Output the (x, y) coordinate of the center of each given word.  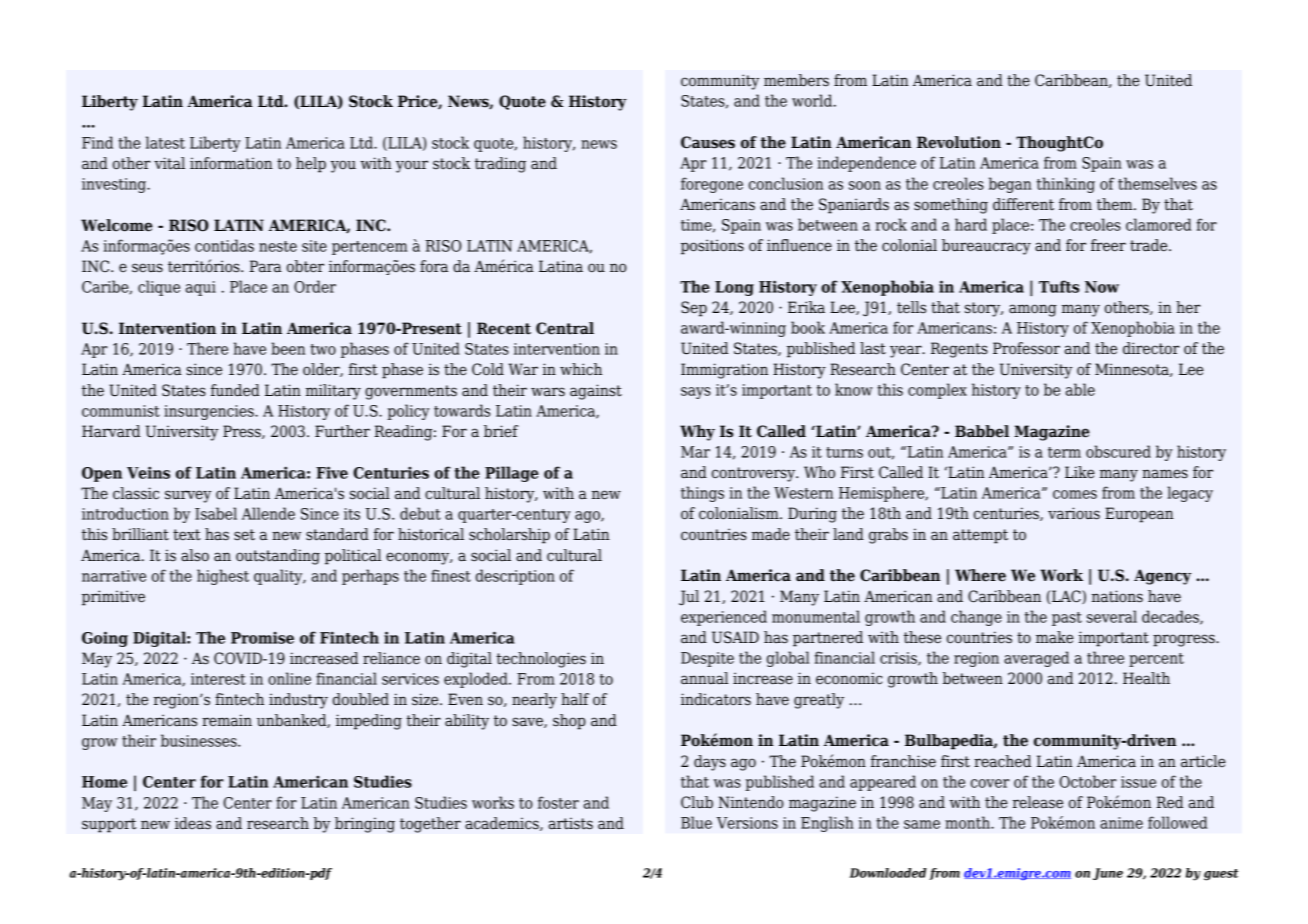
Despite (707, 659)
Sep (694, 309)
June (1108, 874)
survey (188, 496)
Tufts (1059, 286)
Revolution (959, 142)
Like (1080, 472)
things (702, 494)
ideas (193, 823)
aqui (201, 288)
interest (218, 679)
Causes (708, 142)
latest (165, 142)
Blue (696, 822)
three (1105, 657)
